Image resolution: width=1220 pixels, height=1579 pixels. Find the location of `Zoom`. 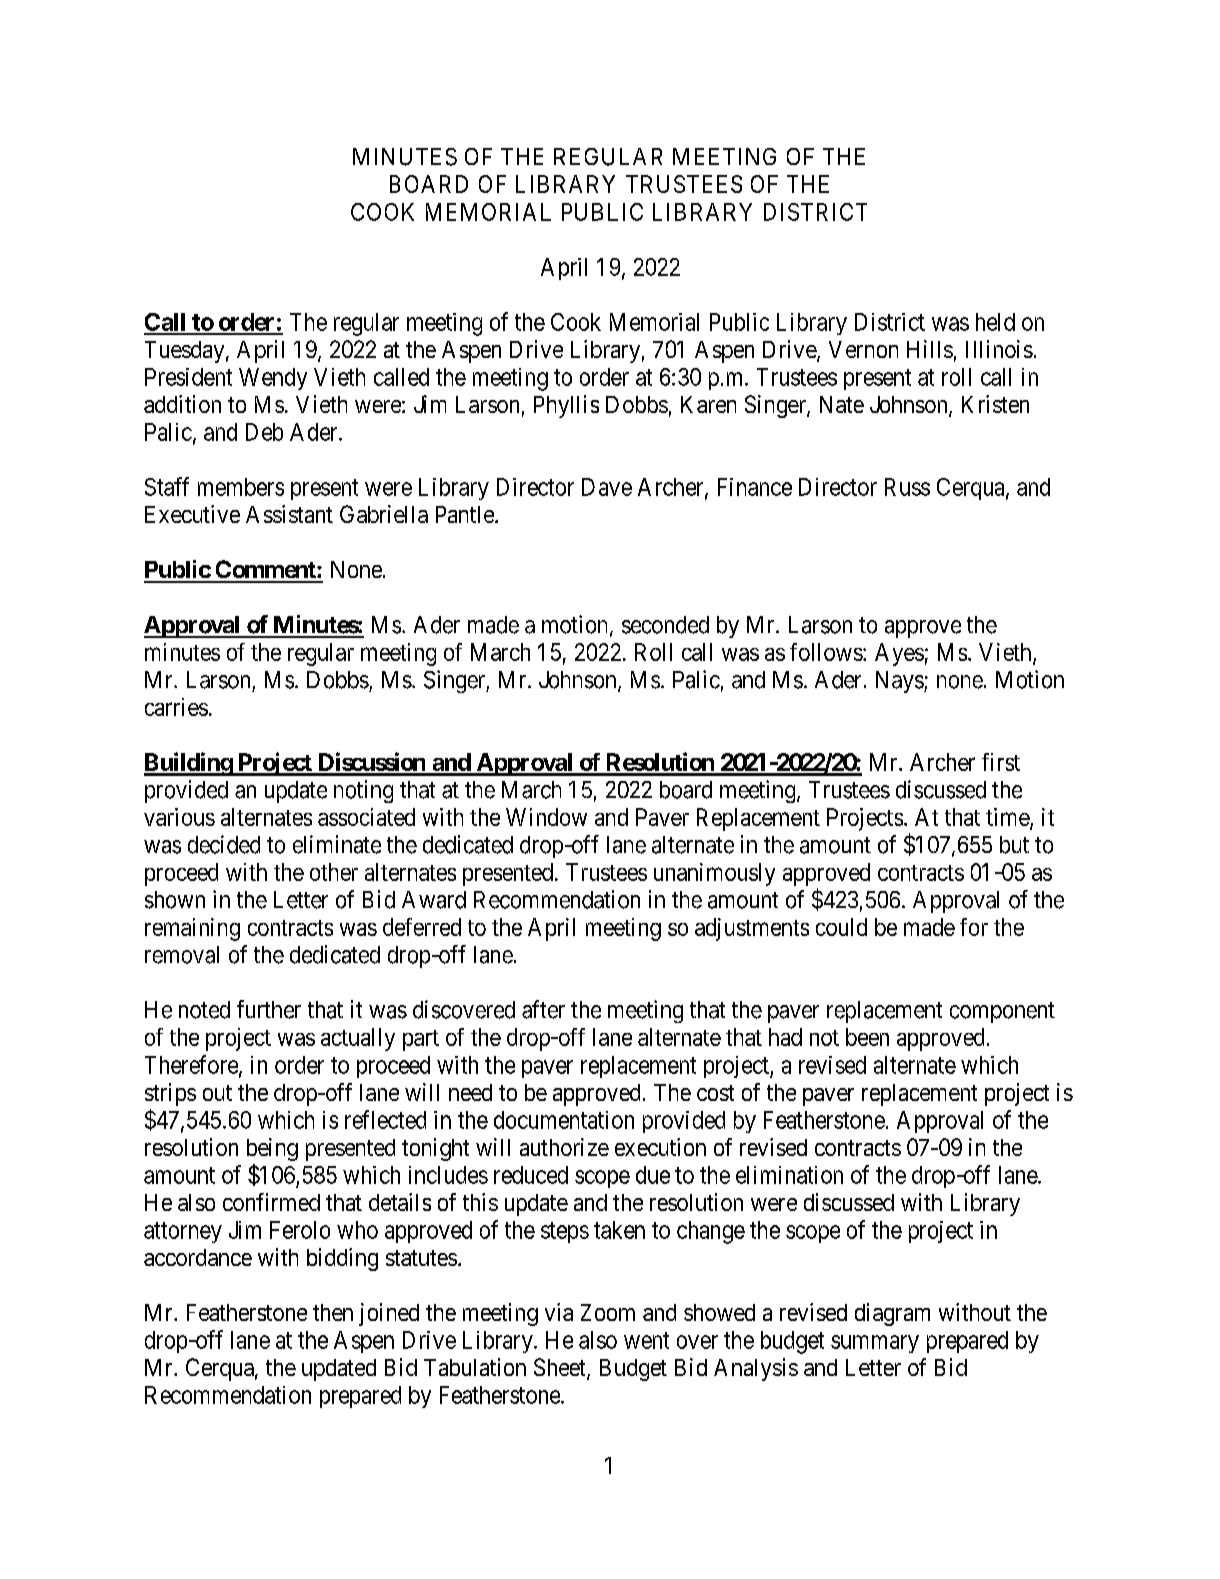

Zoom is located at coordinates (608, 1312).
